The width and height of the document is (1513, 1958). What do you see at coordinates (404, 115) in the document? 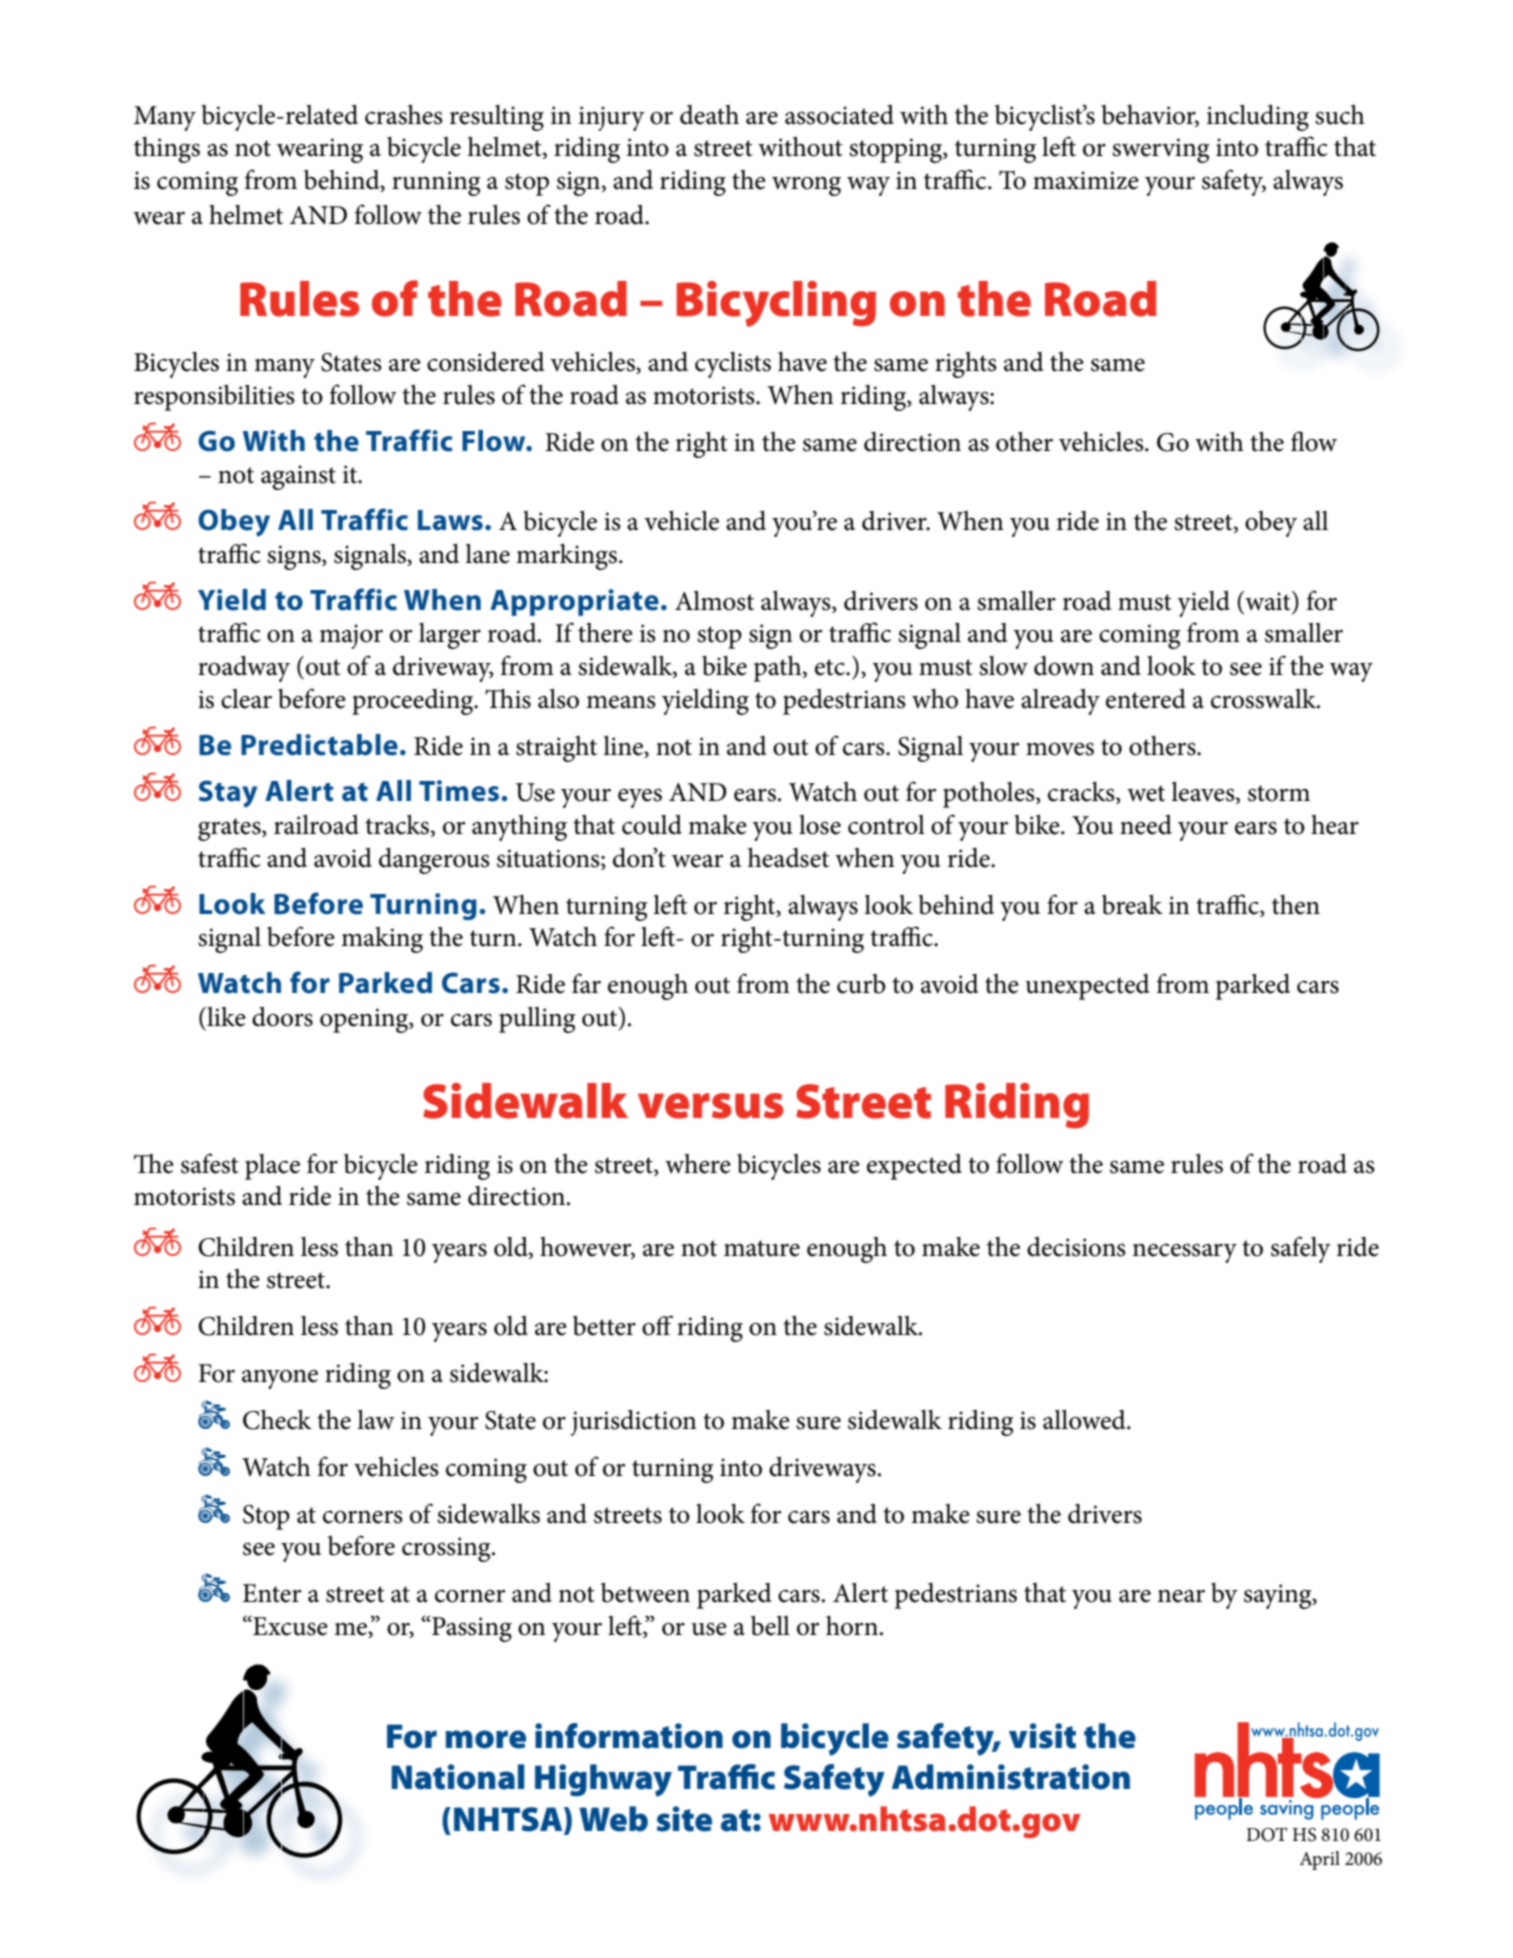
I see `crashes` at bounding box center [404, 115].
